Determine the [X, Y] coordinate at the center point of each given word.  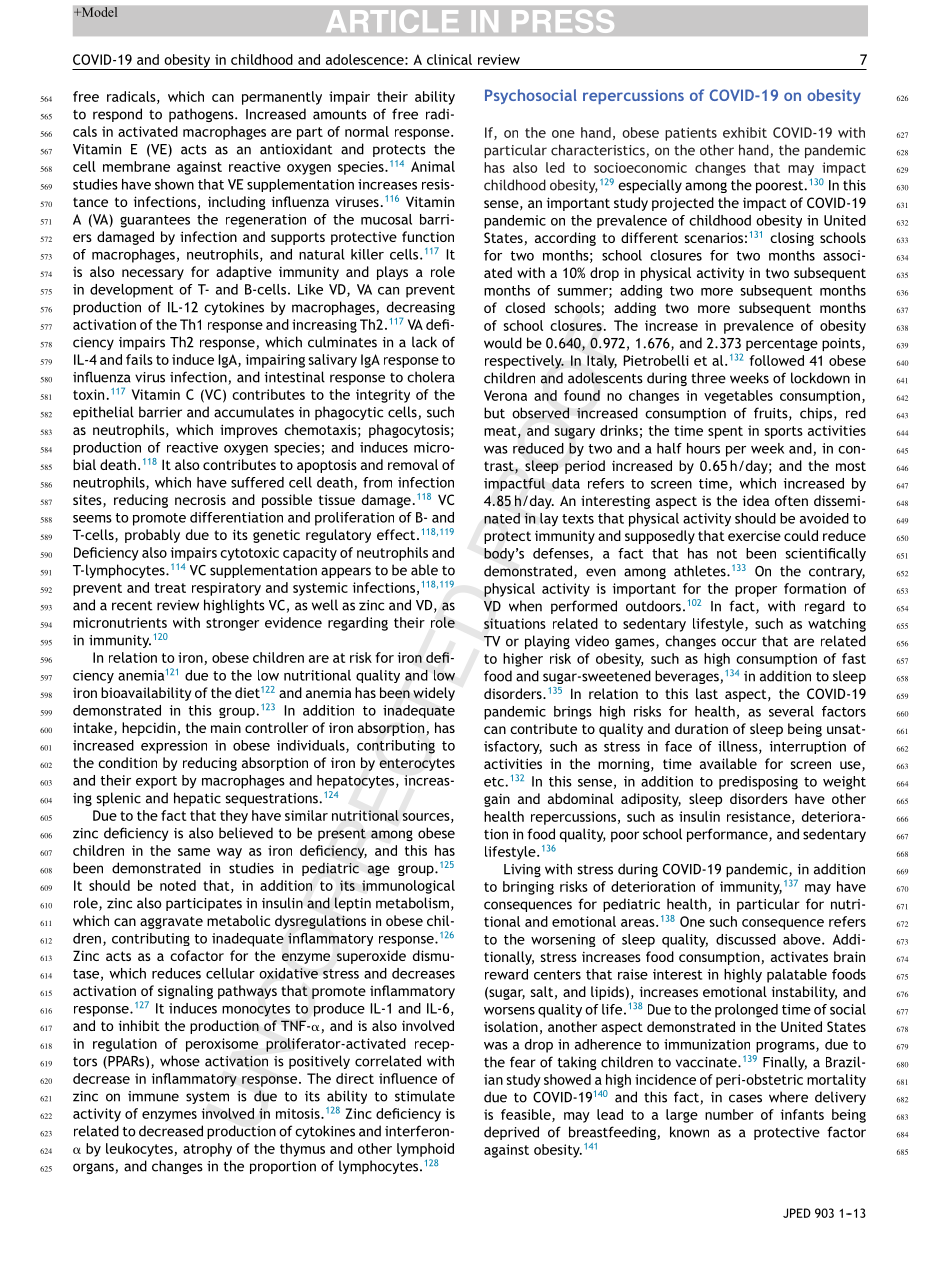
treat [170, 588]
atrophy [207, 1150]
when [525, 606]
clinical [449, 59]
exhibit [745, 132]
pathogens [202, 115]
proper [756, 591]
